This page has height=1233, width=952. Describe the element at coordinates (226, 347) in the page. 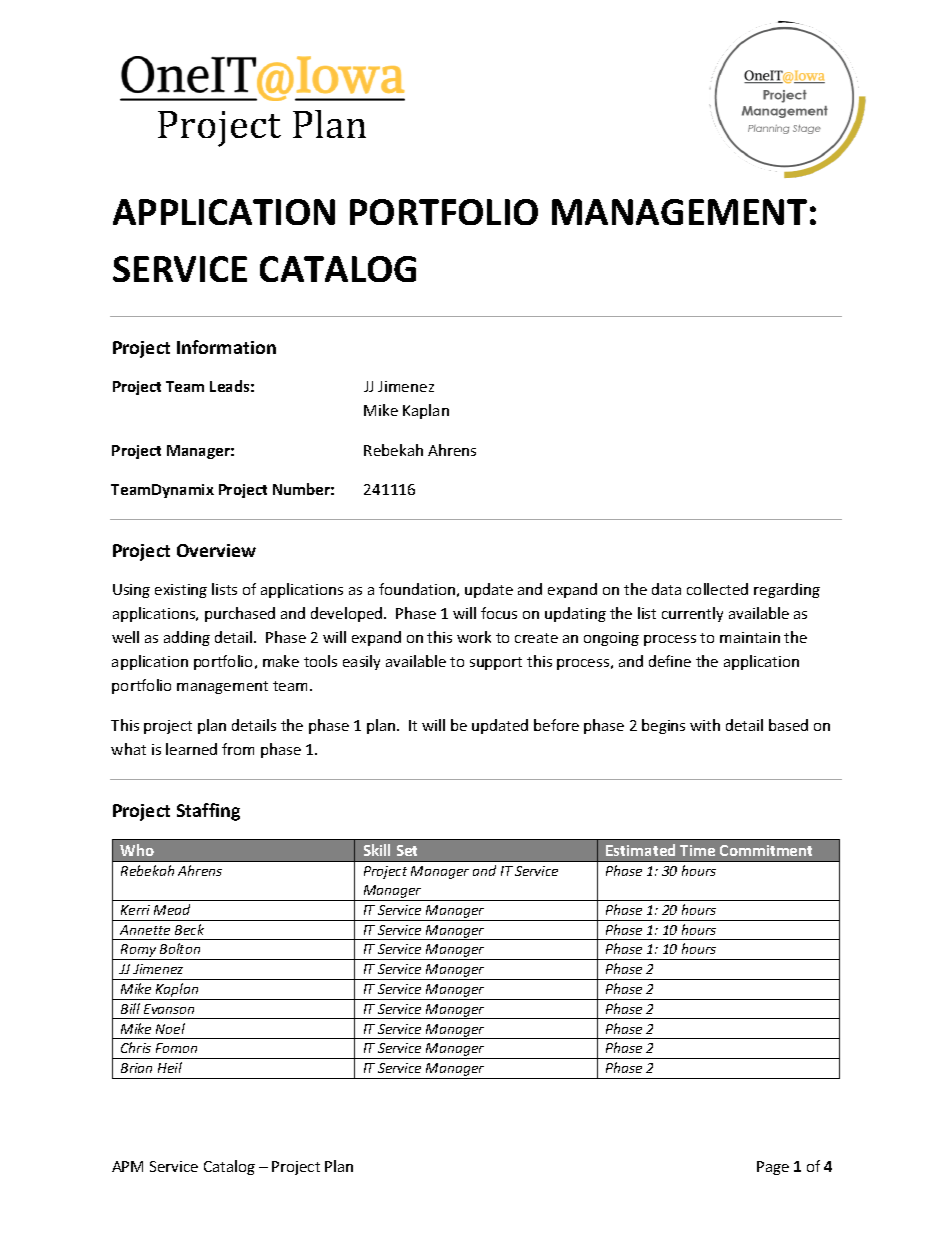

I see `Information` at that location.
